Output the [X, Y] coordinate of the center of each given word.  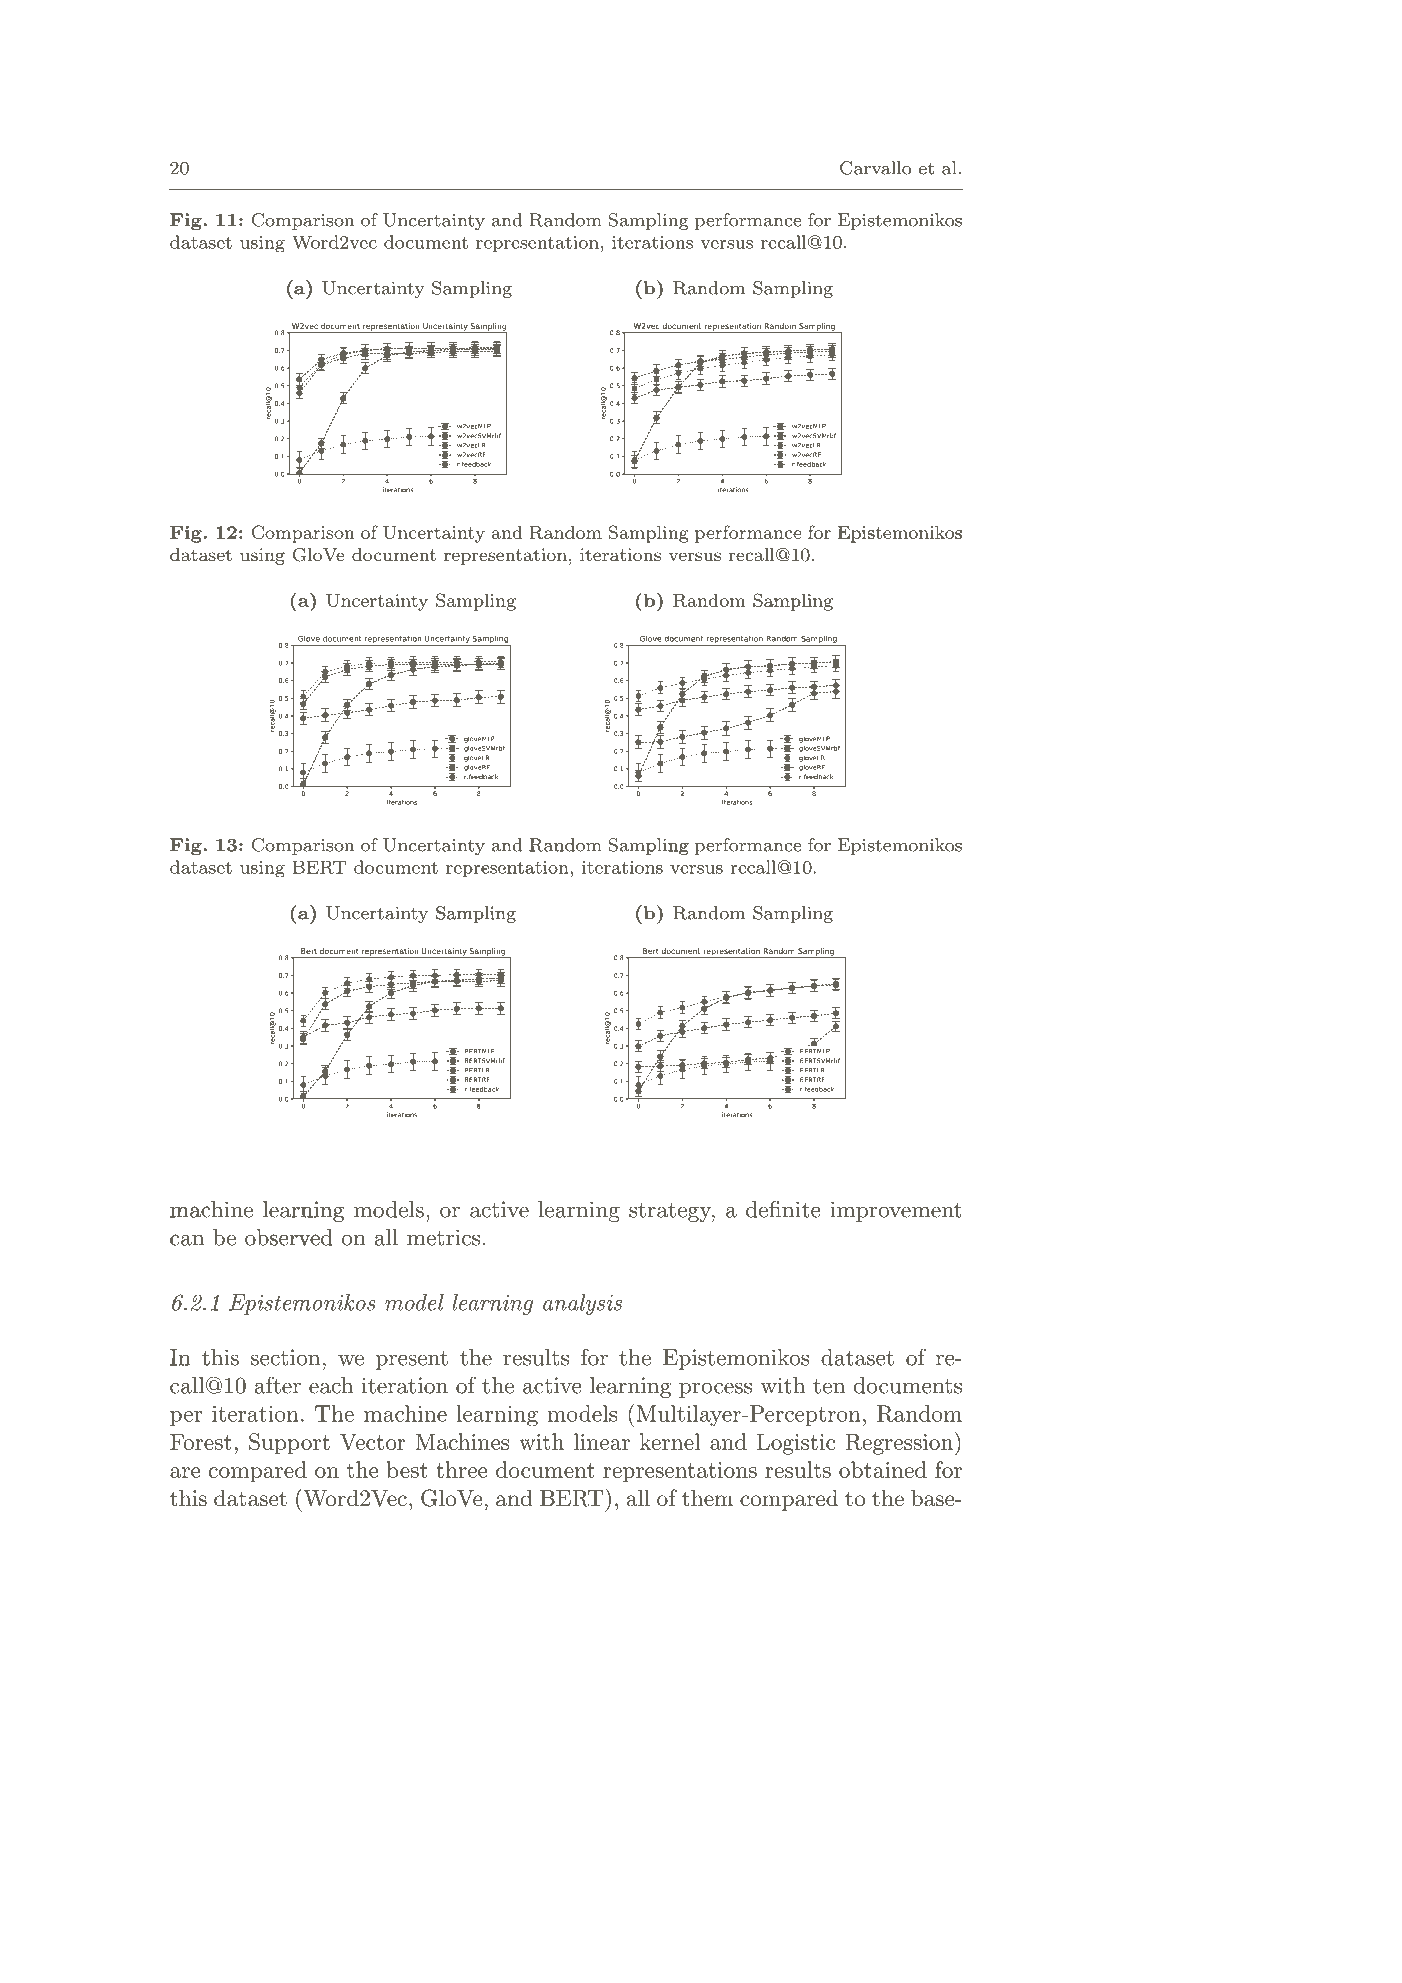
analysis [582, 1304]
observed [289, 1237]
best [407, 1469]
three [461, 1469]
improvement [896, 1211]
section [285, 1357]
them [707, 1498]
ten [829, 1386]
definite [783, 1209]
